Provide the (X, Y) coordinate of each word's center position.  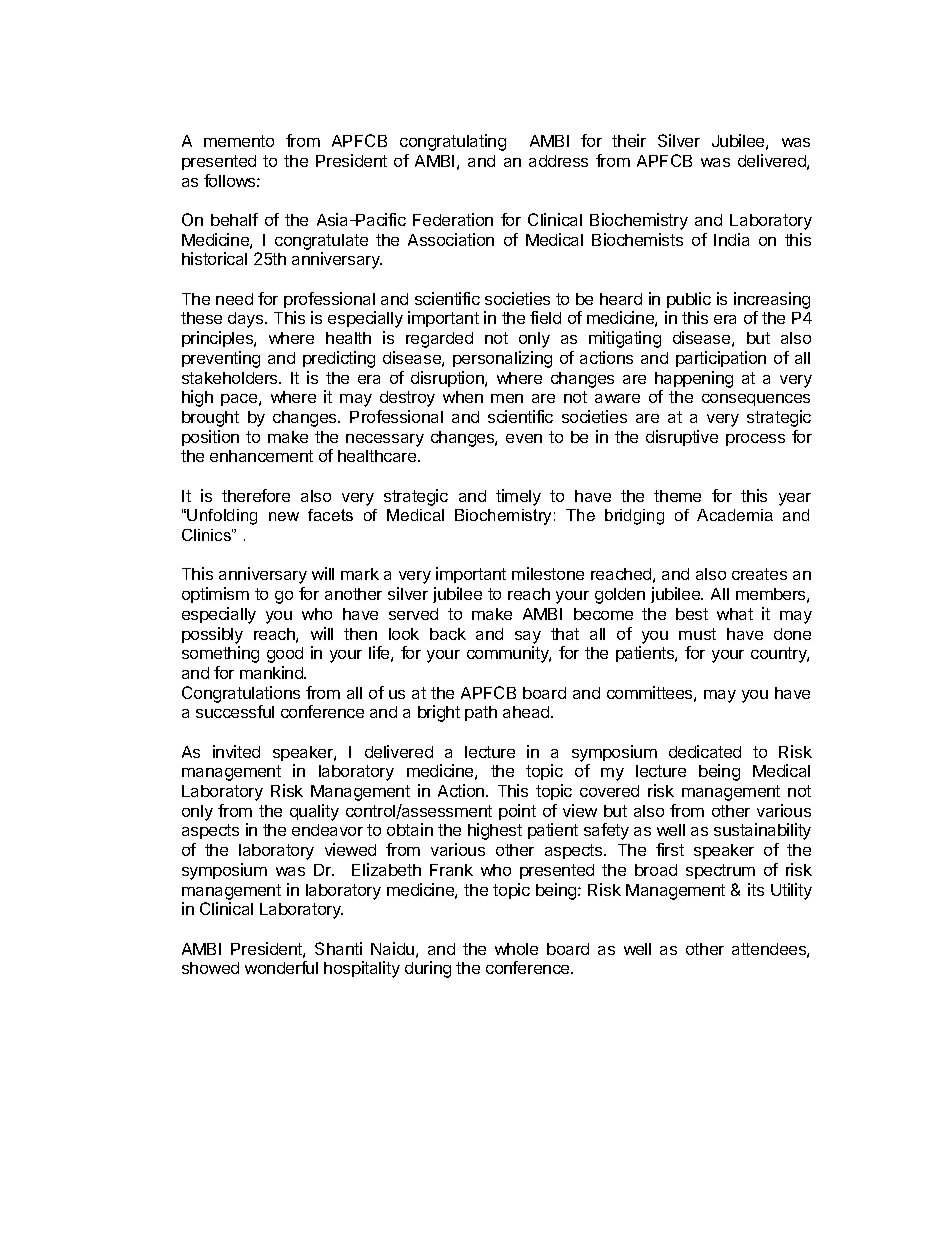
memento (239, 141)
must (697, 634)
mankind (272, 672)
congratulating (453, 142)
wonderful (281, 967)
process (755, 440)
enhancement (261, 456)
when (463, 397)
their (629, 140)
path (481, 713)
